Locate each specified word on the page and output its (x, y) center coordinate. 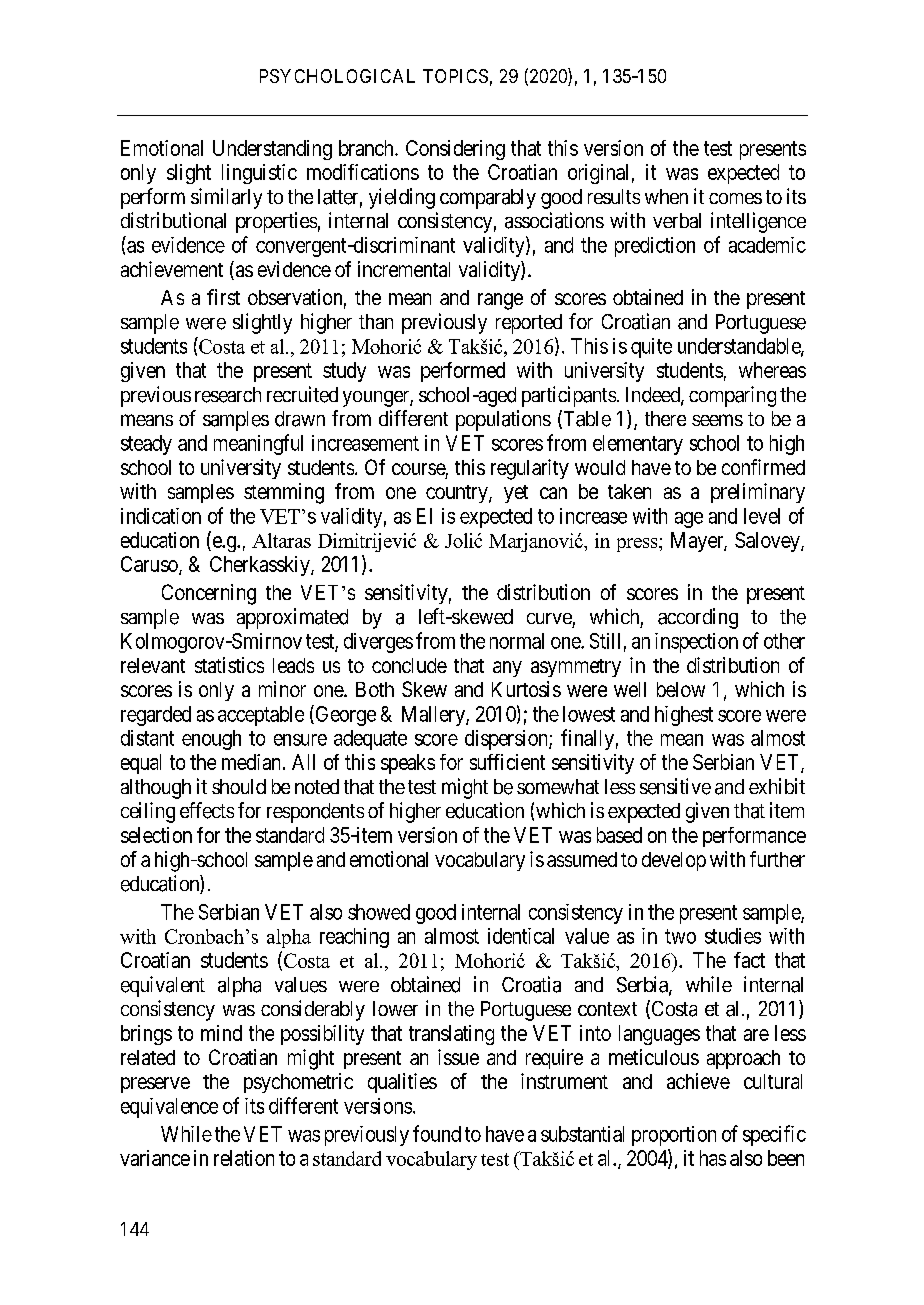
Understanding (272, 150)
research (228, 395)
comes (735, 198)
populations (503, 420)
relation (244, 1158)
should (239, 786)
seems (717, 420)
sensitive (675, 786)
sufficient (507, 762)
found (437, 1133)
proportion (674, 1136)
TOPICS (455, 76)
